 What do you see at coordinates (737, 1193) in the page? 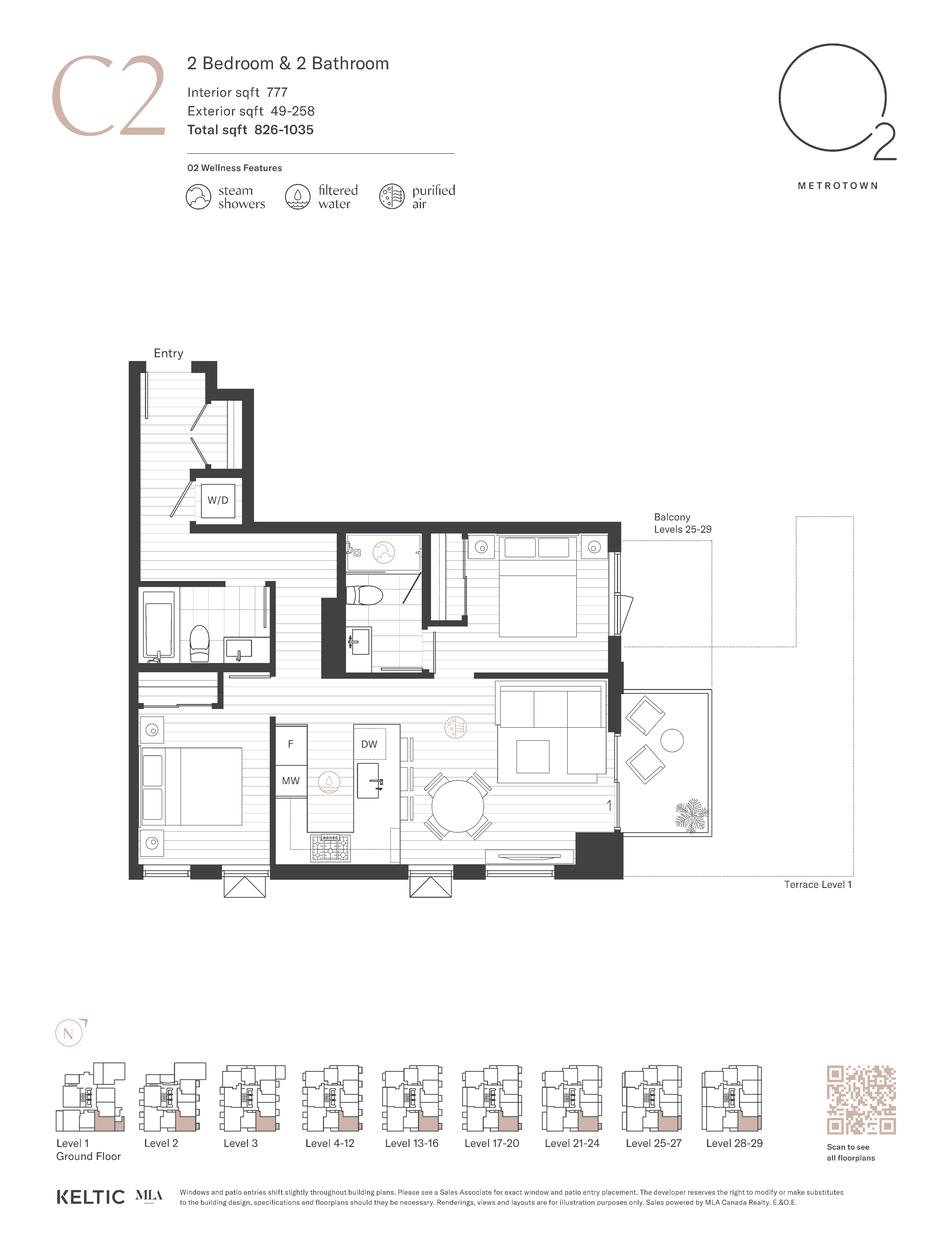
I see `right` at bounding box center [737, 1193].
